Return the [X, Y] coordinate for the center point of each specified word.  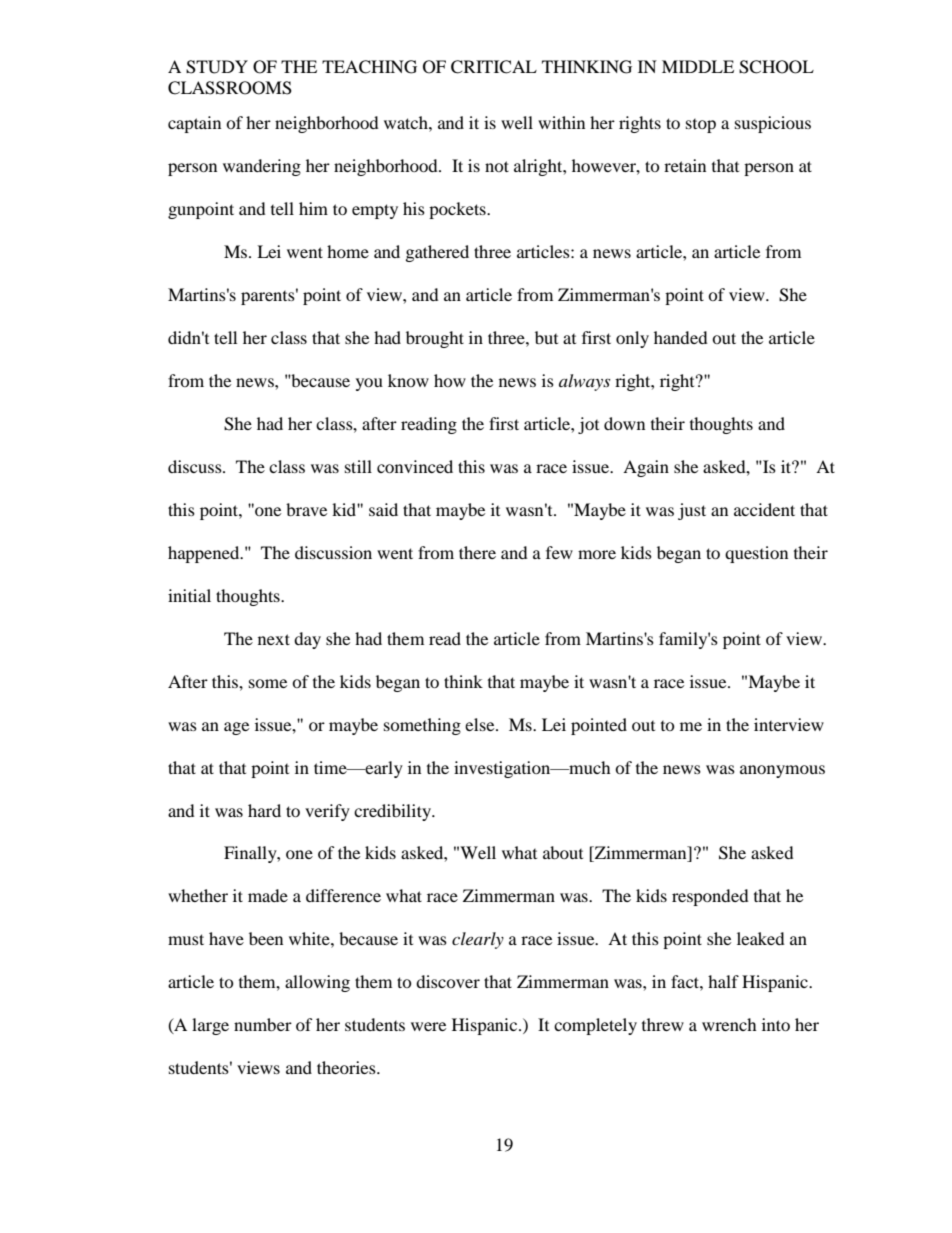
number [263, 1024]
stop [701, 126]
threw [663, 1024]
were [428, 1026]
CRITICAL [494, 67]
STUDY [217, 67]
